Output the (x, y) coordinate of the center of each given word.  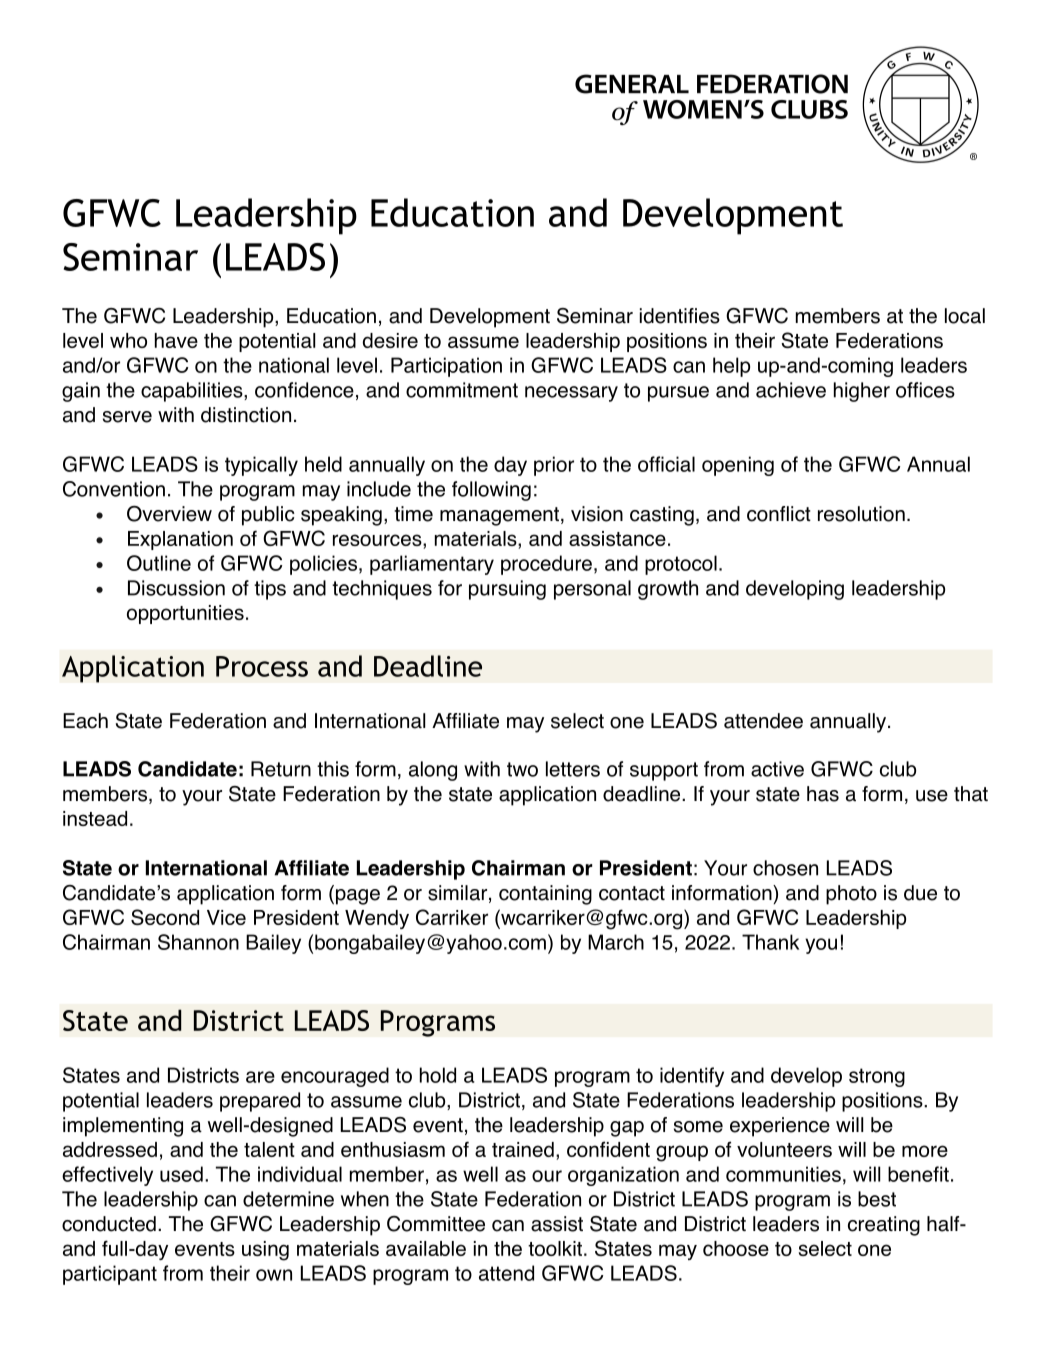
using (265, 1251)
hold (438, 1075)
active (777, 769)
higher (862, 392)
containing (545, 895)
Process (262, 666)
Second (165, 917)
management (501, 516)
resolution (861, 514)
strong (877, 1077)
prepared (260, 1102)
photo (851, 895)
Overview (169, 514)
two (522, 769)
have (176, 340)
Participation (446, 367)
